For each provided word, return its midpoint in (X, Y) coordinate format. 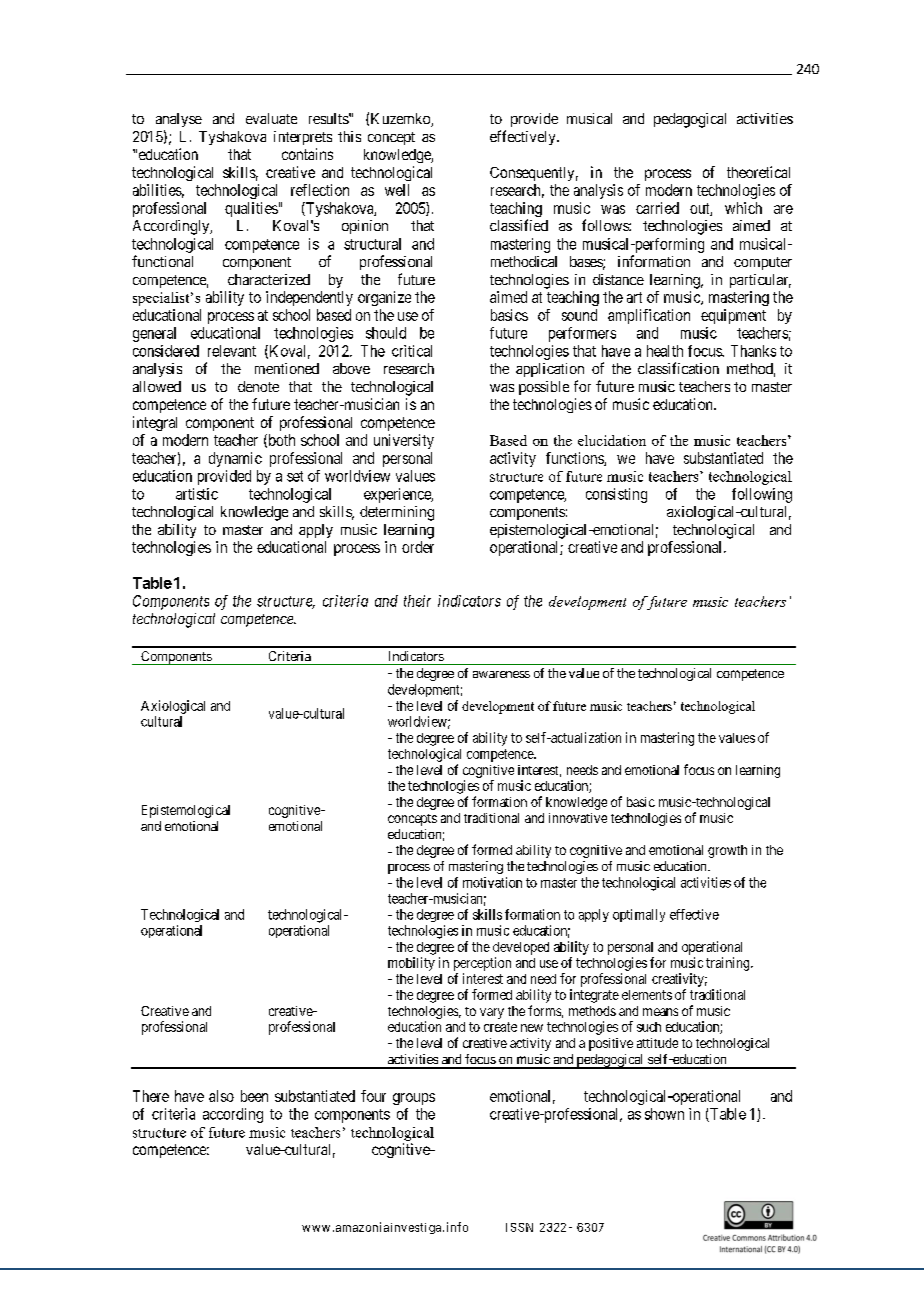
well (397, 190)
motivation (492, 882)
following (762, 495)
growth (727, 851)
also (221, 1096)
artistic (197, 494)
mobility (411, 964)
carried (657, 208)
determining (397, 513)
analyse (179, 120)
